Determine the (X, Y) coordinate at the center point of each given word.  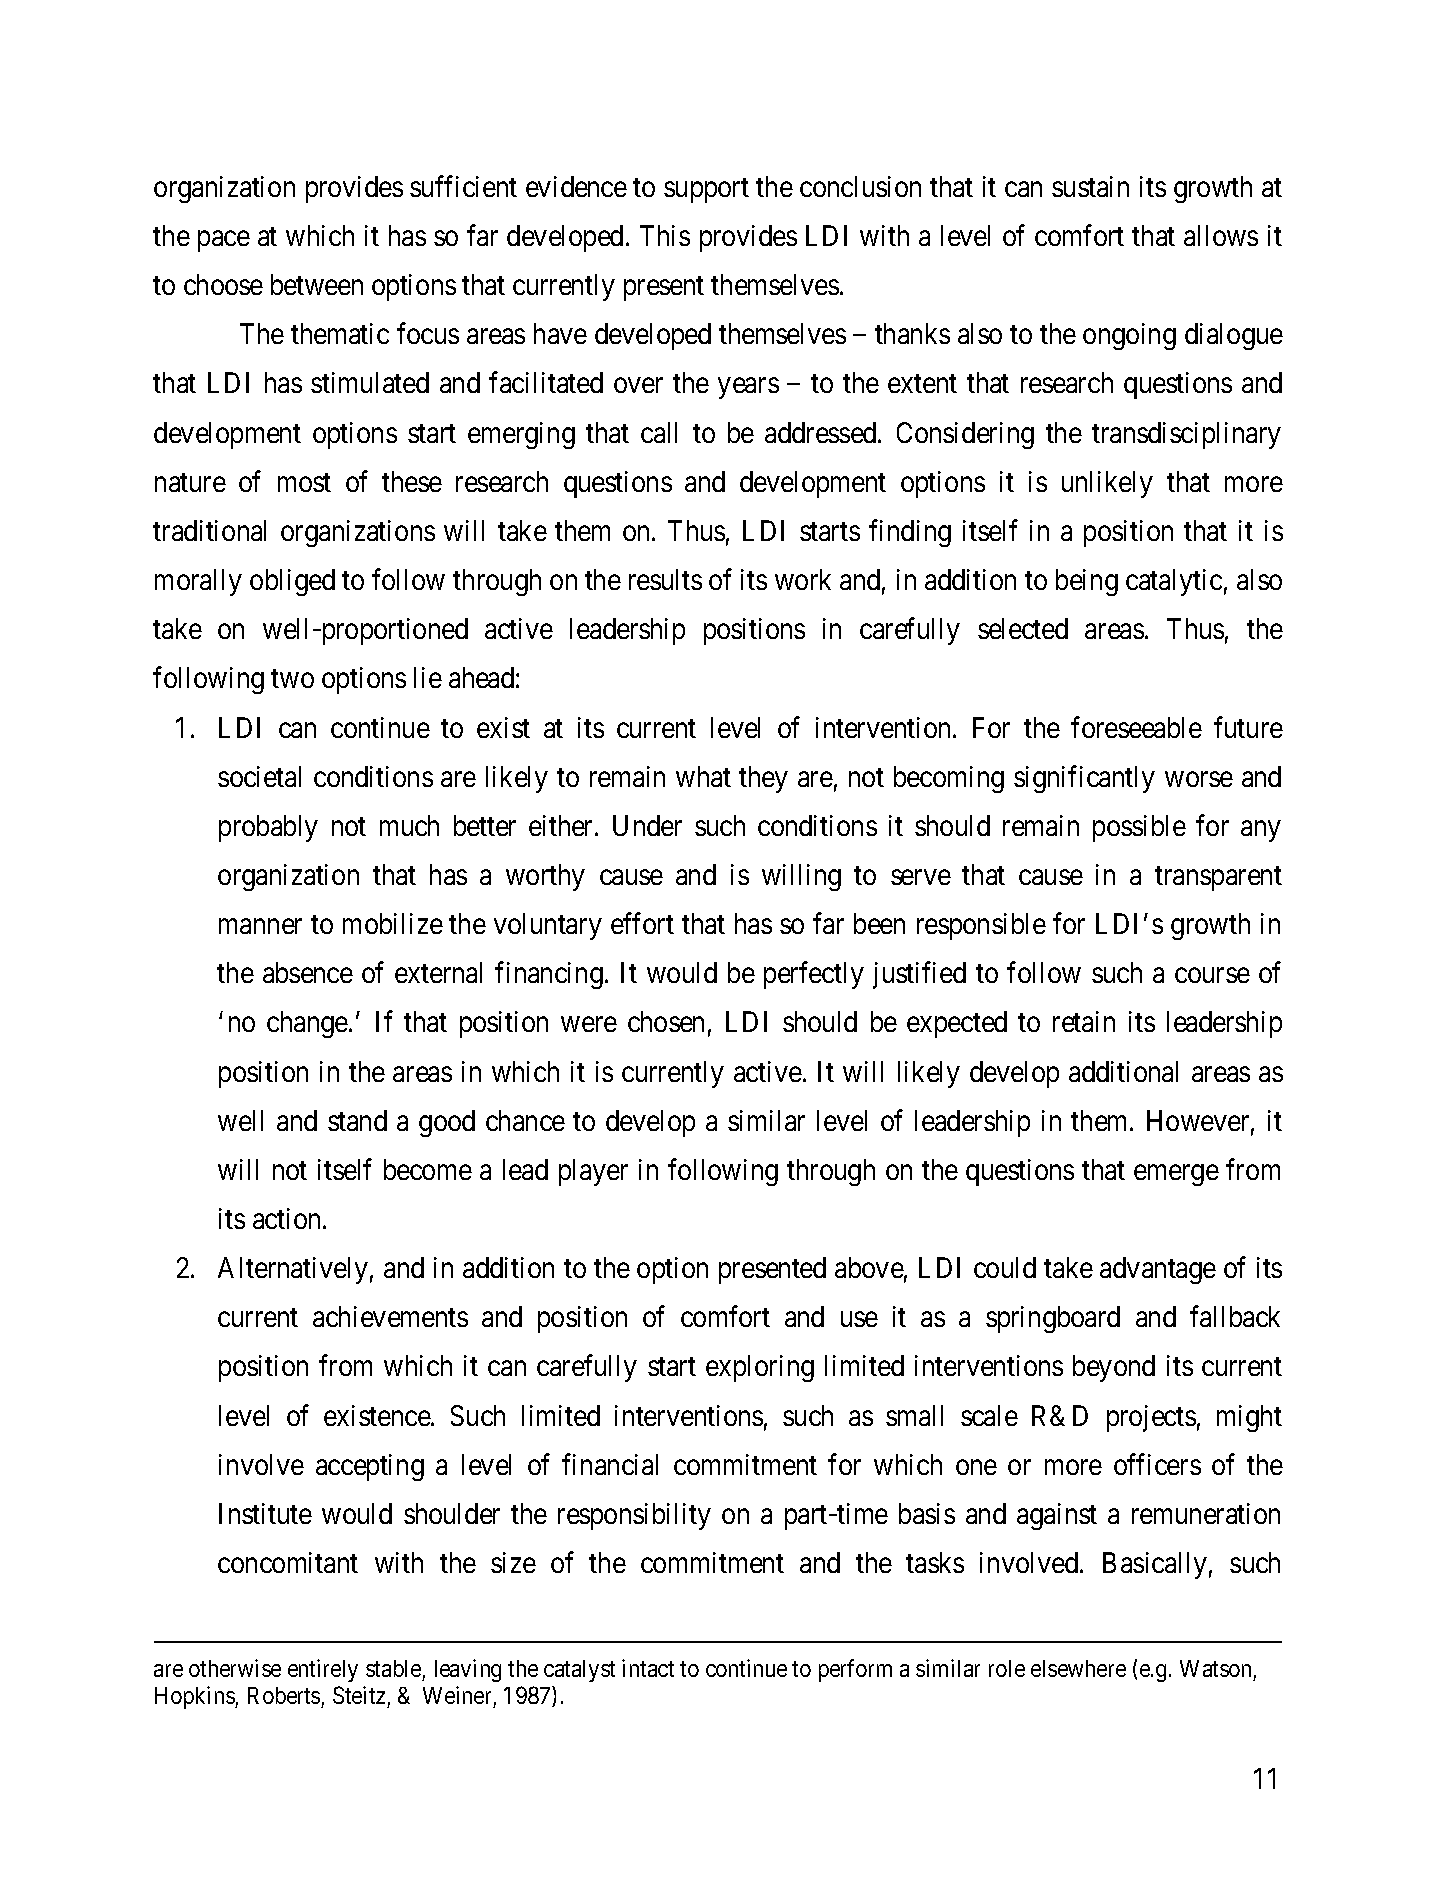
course (1212, 975)
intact (648, 1668)
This (665, 235)
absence (308, 972)
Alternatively (293, 1270)
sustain (1090, 186)
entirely (323, 1670)
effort (642, 923)
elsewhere (1078, 1668)
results (665, 579)
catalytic (1174, 582)
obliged (292, 582)
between (317, 284)
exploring (760, 1368)
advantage (1158, 1270)
